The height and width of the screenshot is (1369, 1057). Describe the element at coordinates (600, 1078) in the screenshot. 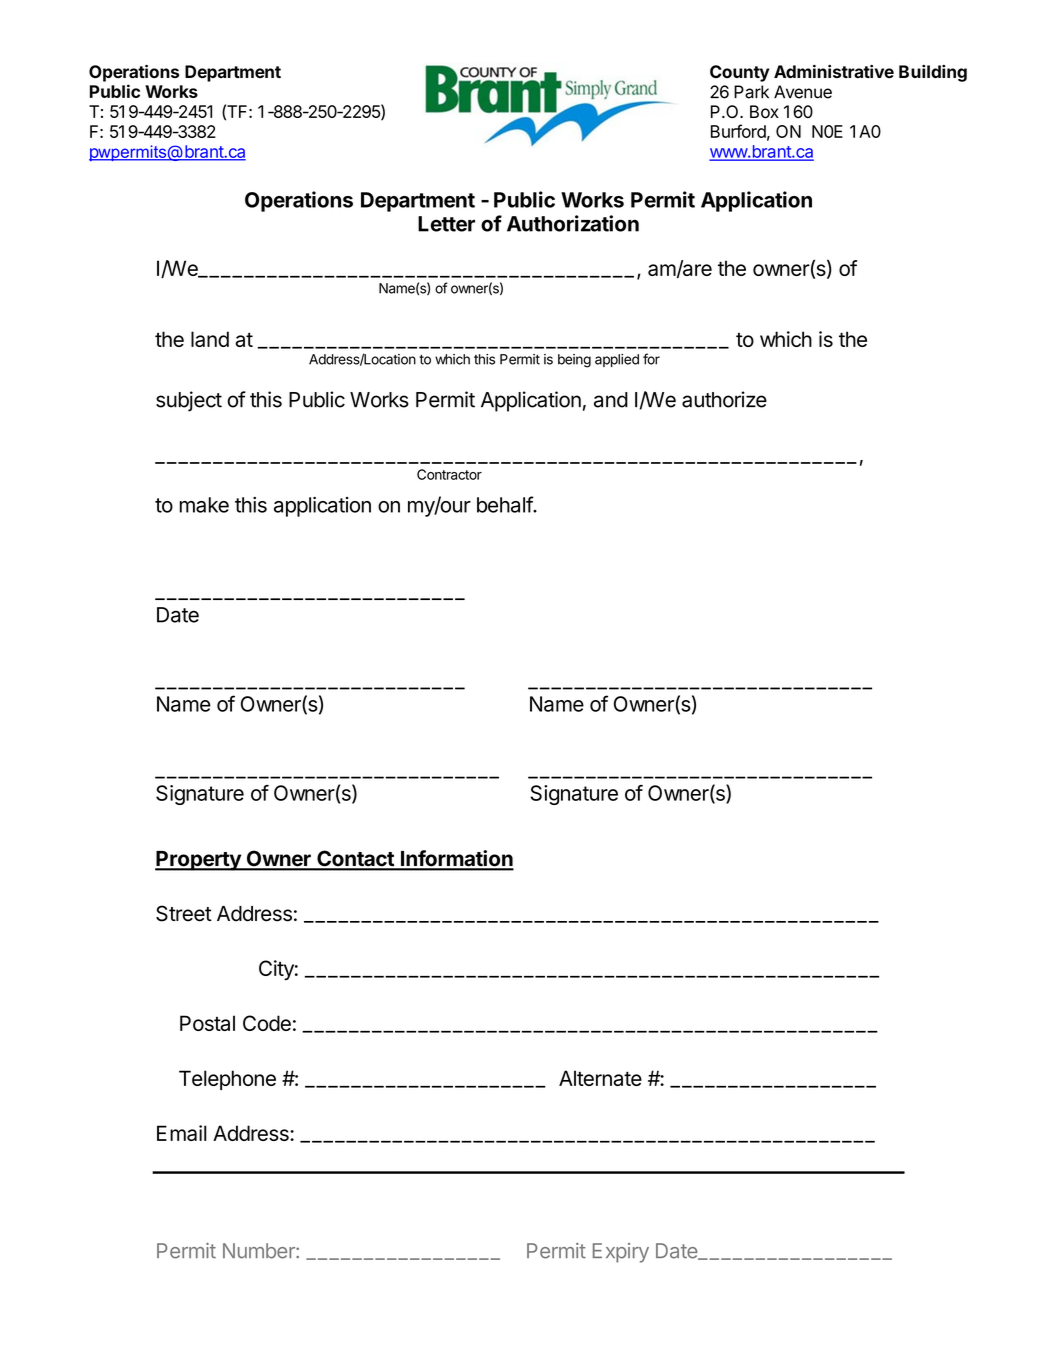

I see `Alternate` at that location.
